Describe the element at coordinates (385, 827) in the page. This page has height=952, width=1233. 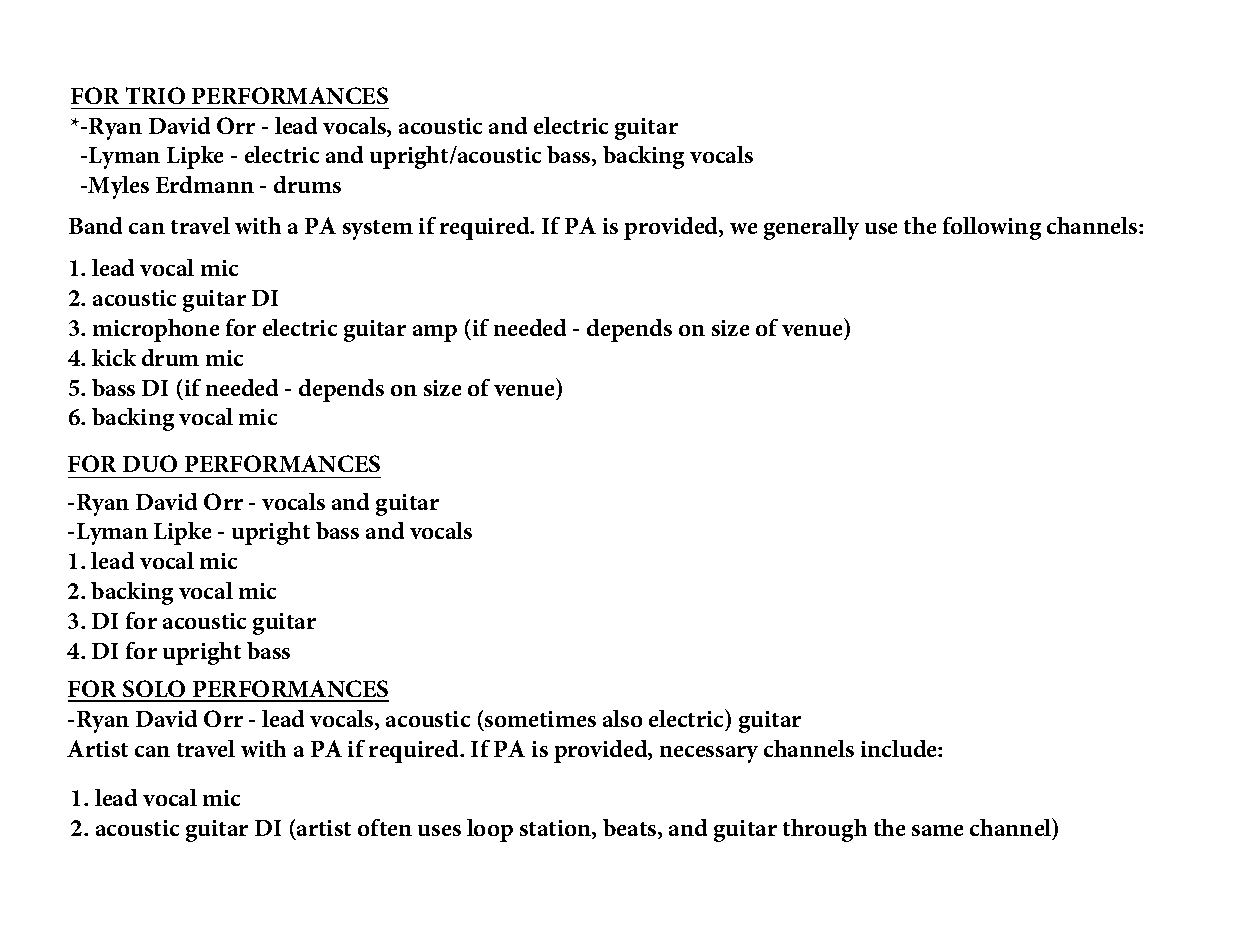
I see `often` at that location.
